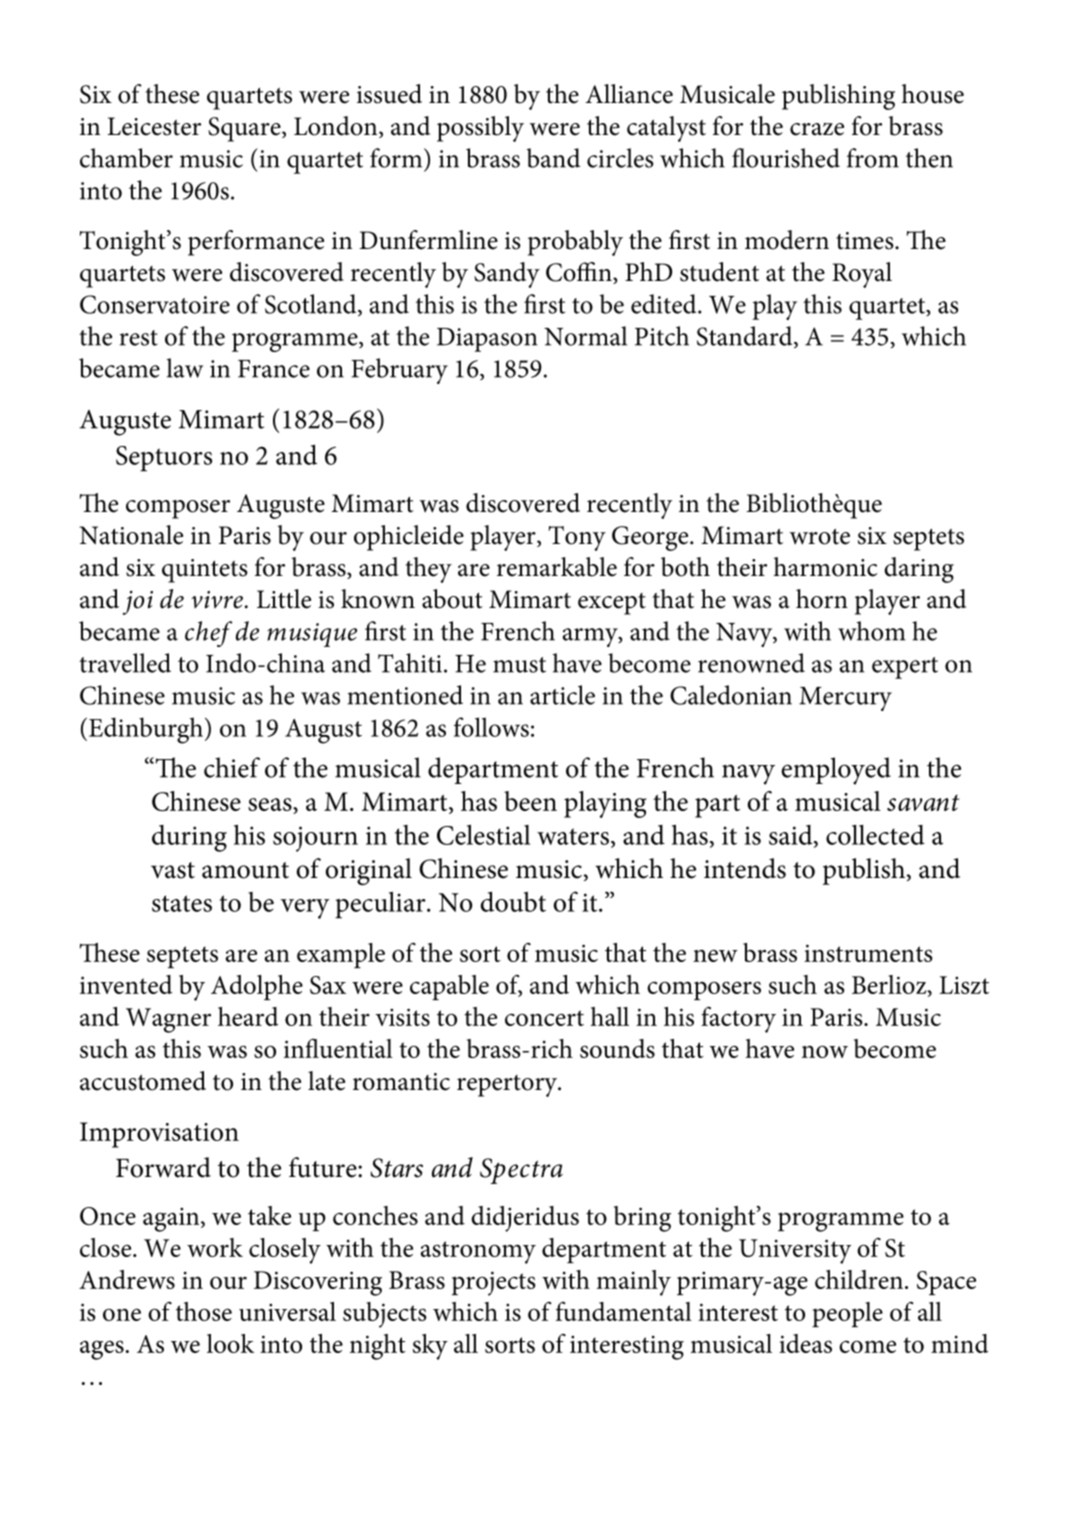 The height and width of the screenshot is (1513, 1070). I want to click on follows, so click(491, 727).
